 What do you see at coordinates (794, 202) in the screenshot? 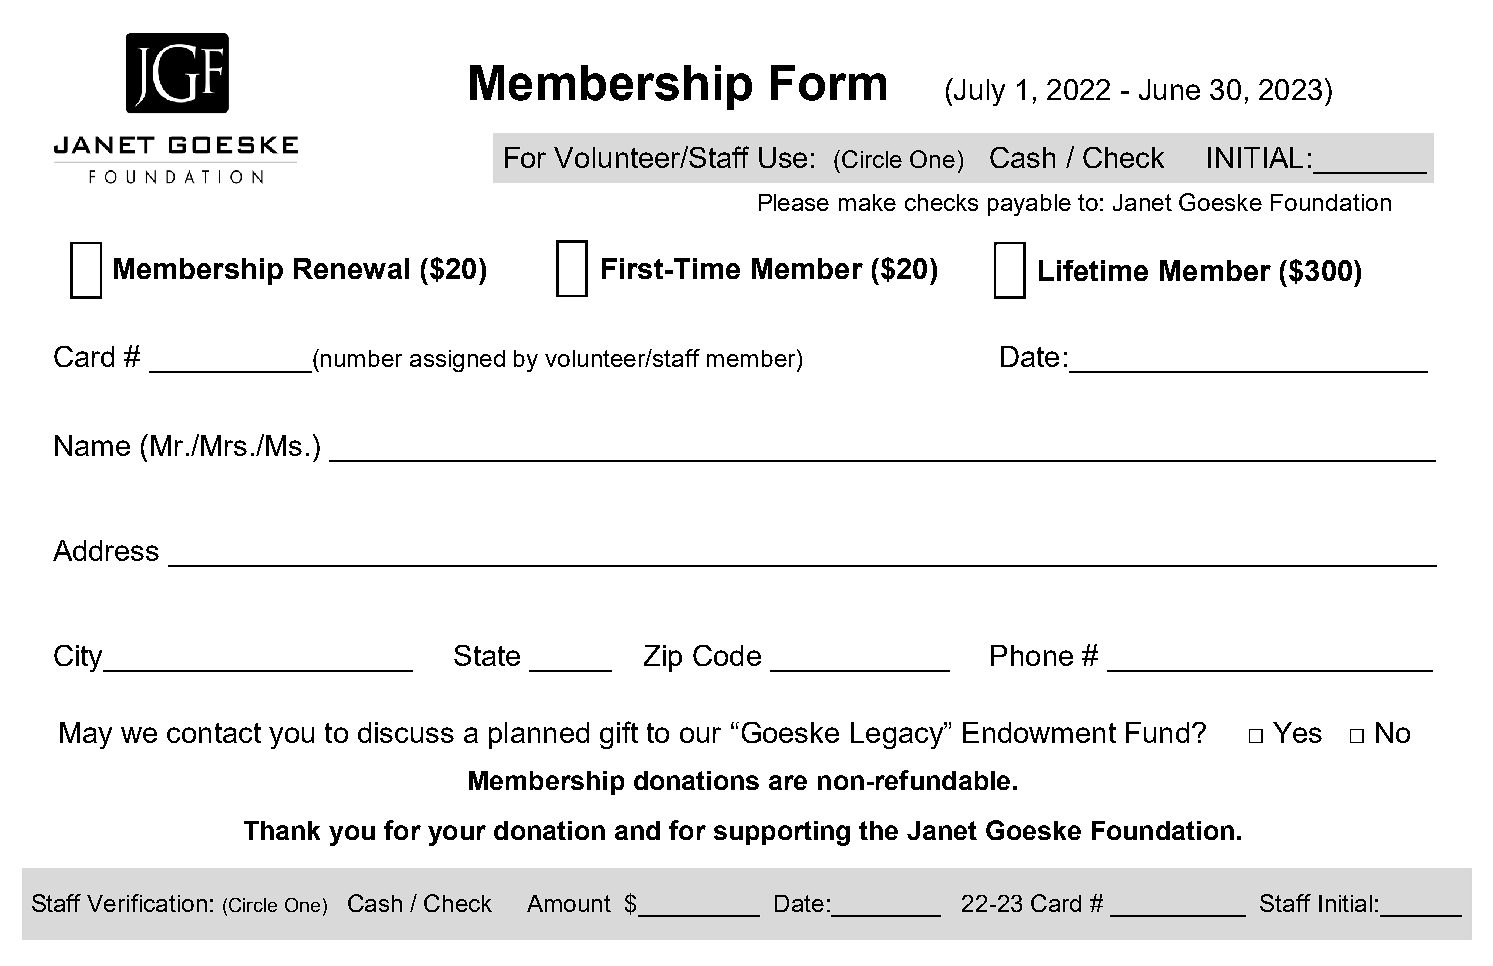
I see `Please` at bounding box center [794, 202].
